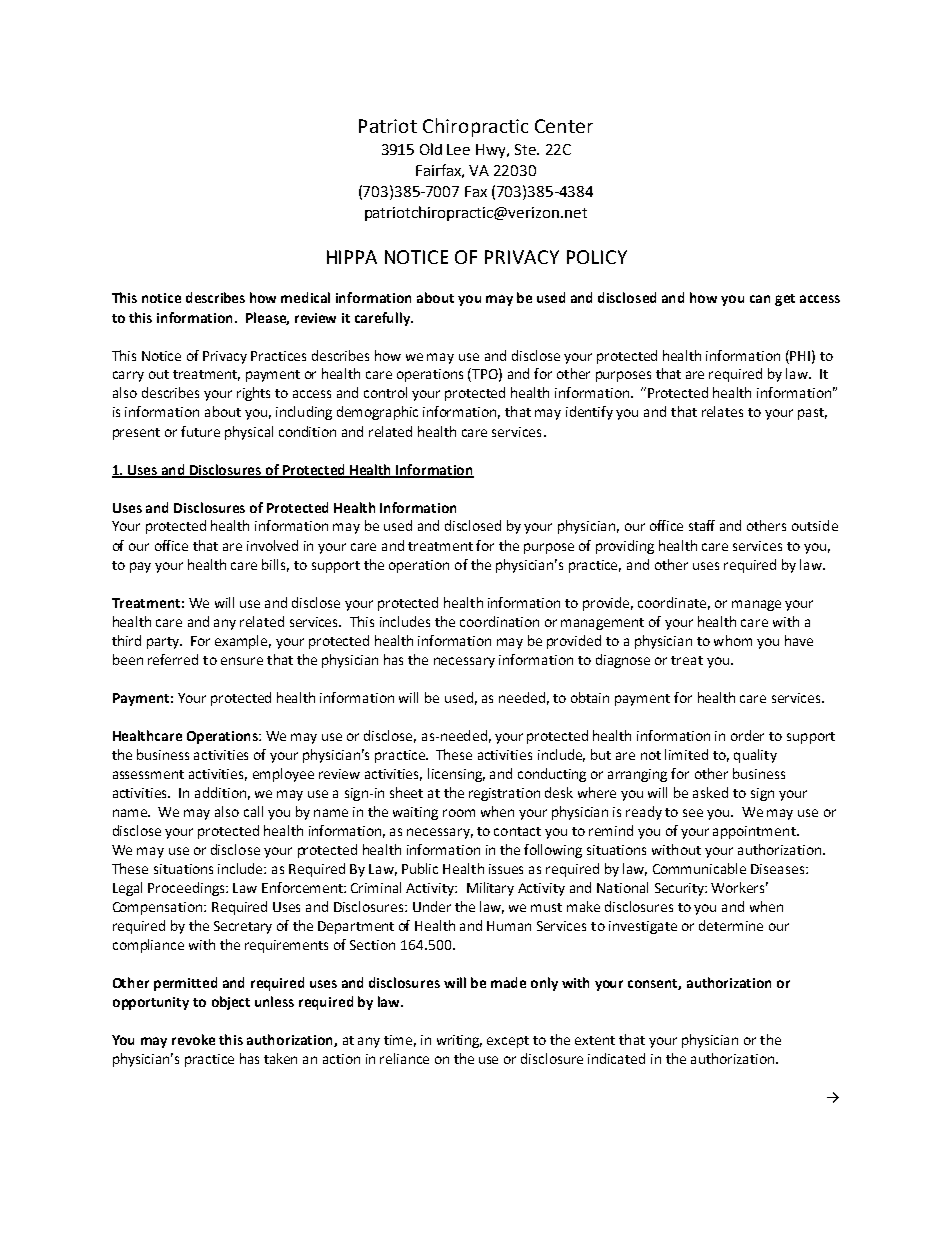  What do you see at coordinates (459, 1041) in the image?
I see `writing` at bounding box center [459, 1041].
